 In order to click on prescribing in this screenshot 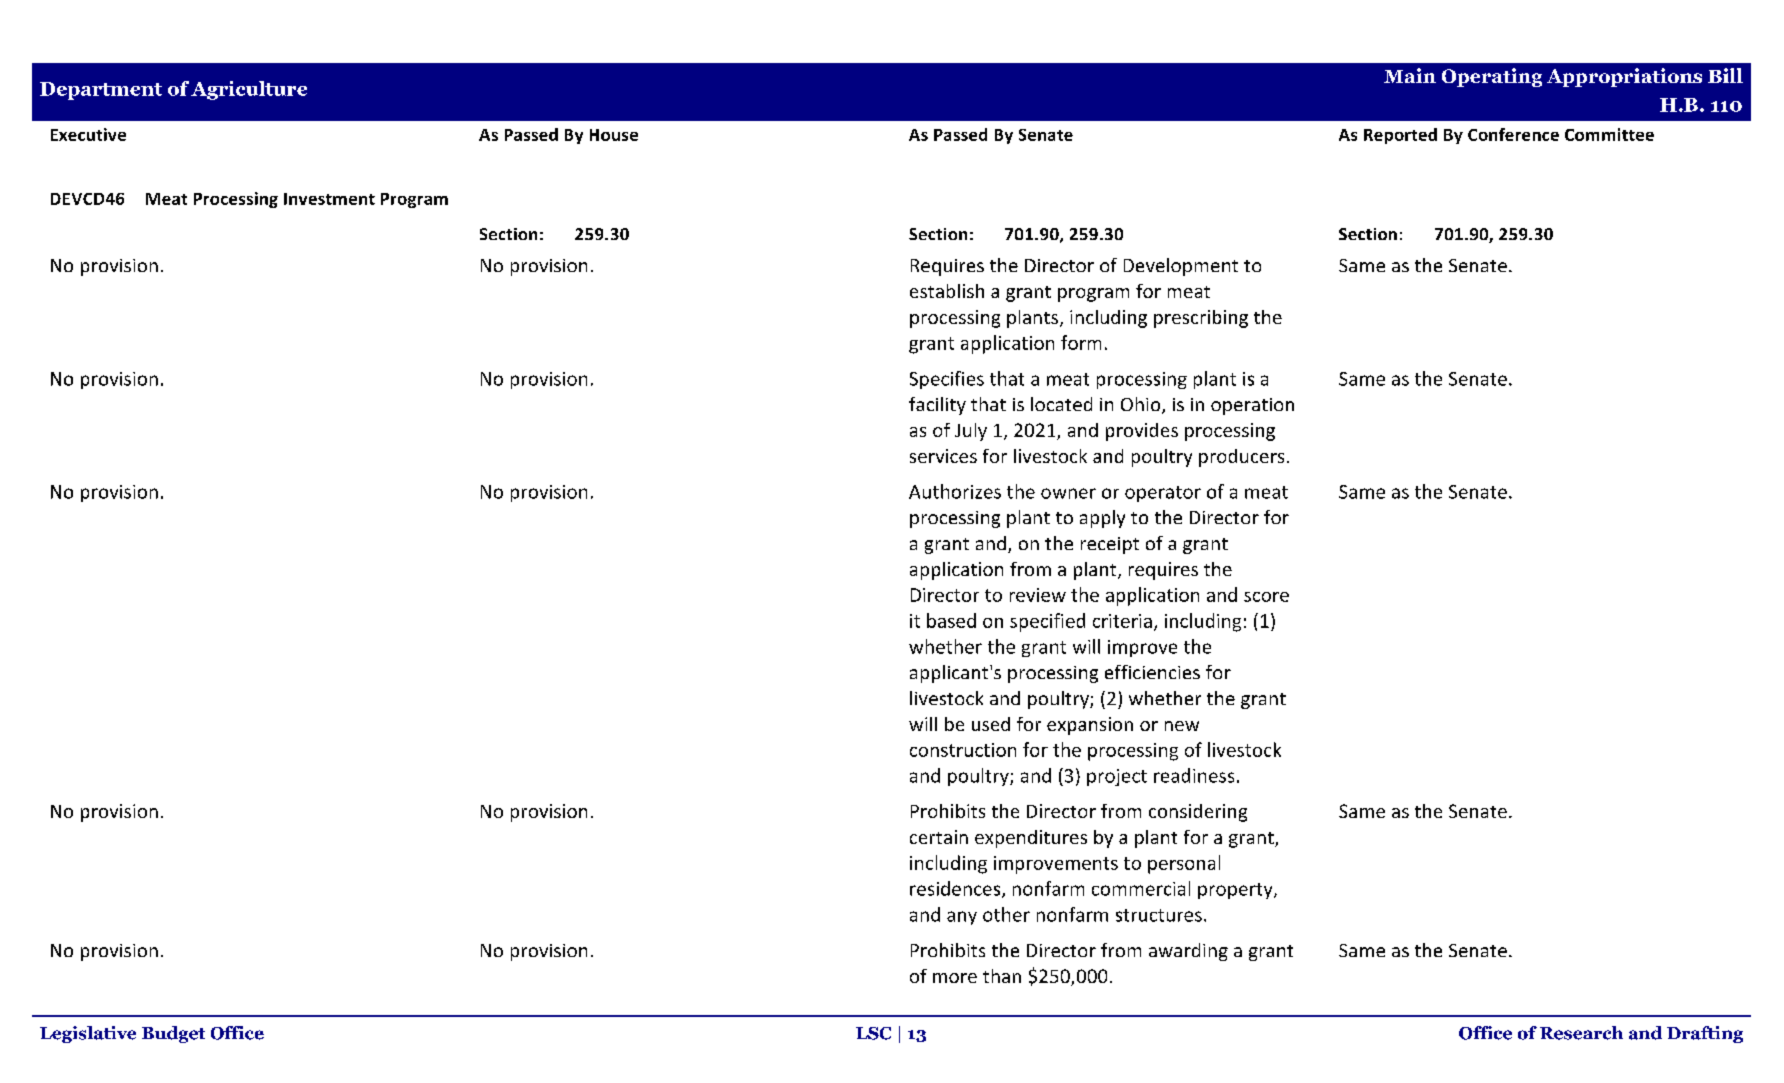, I will do `click(1201, 319)`.
